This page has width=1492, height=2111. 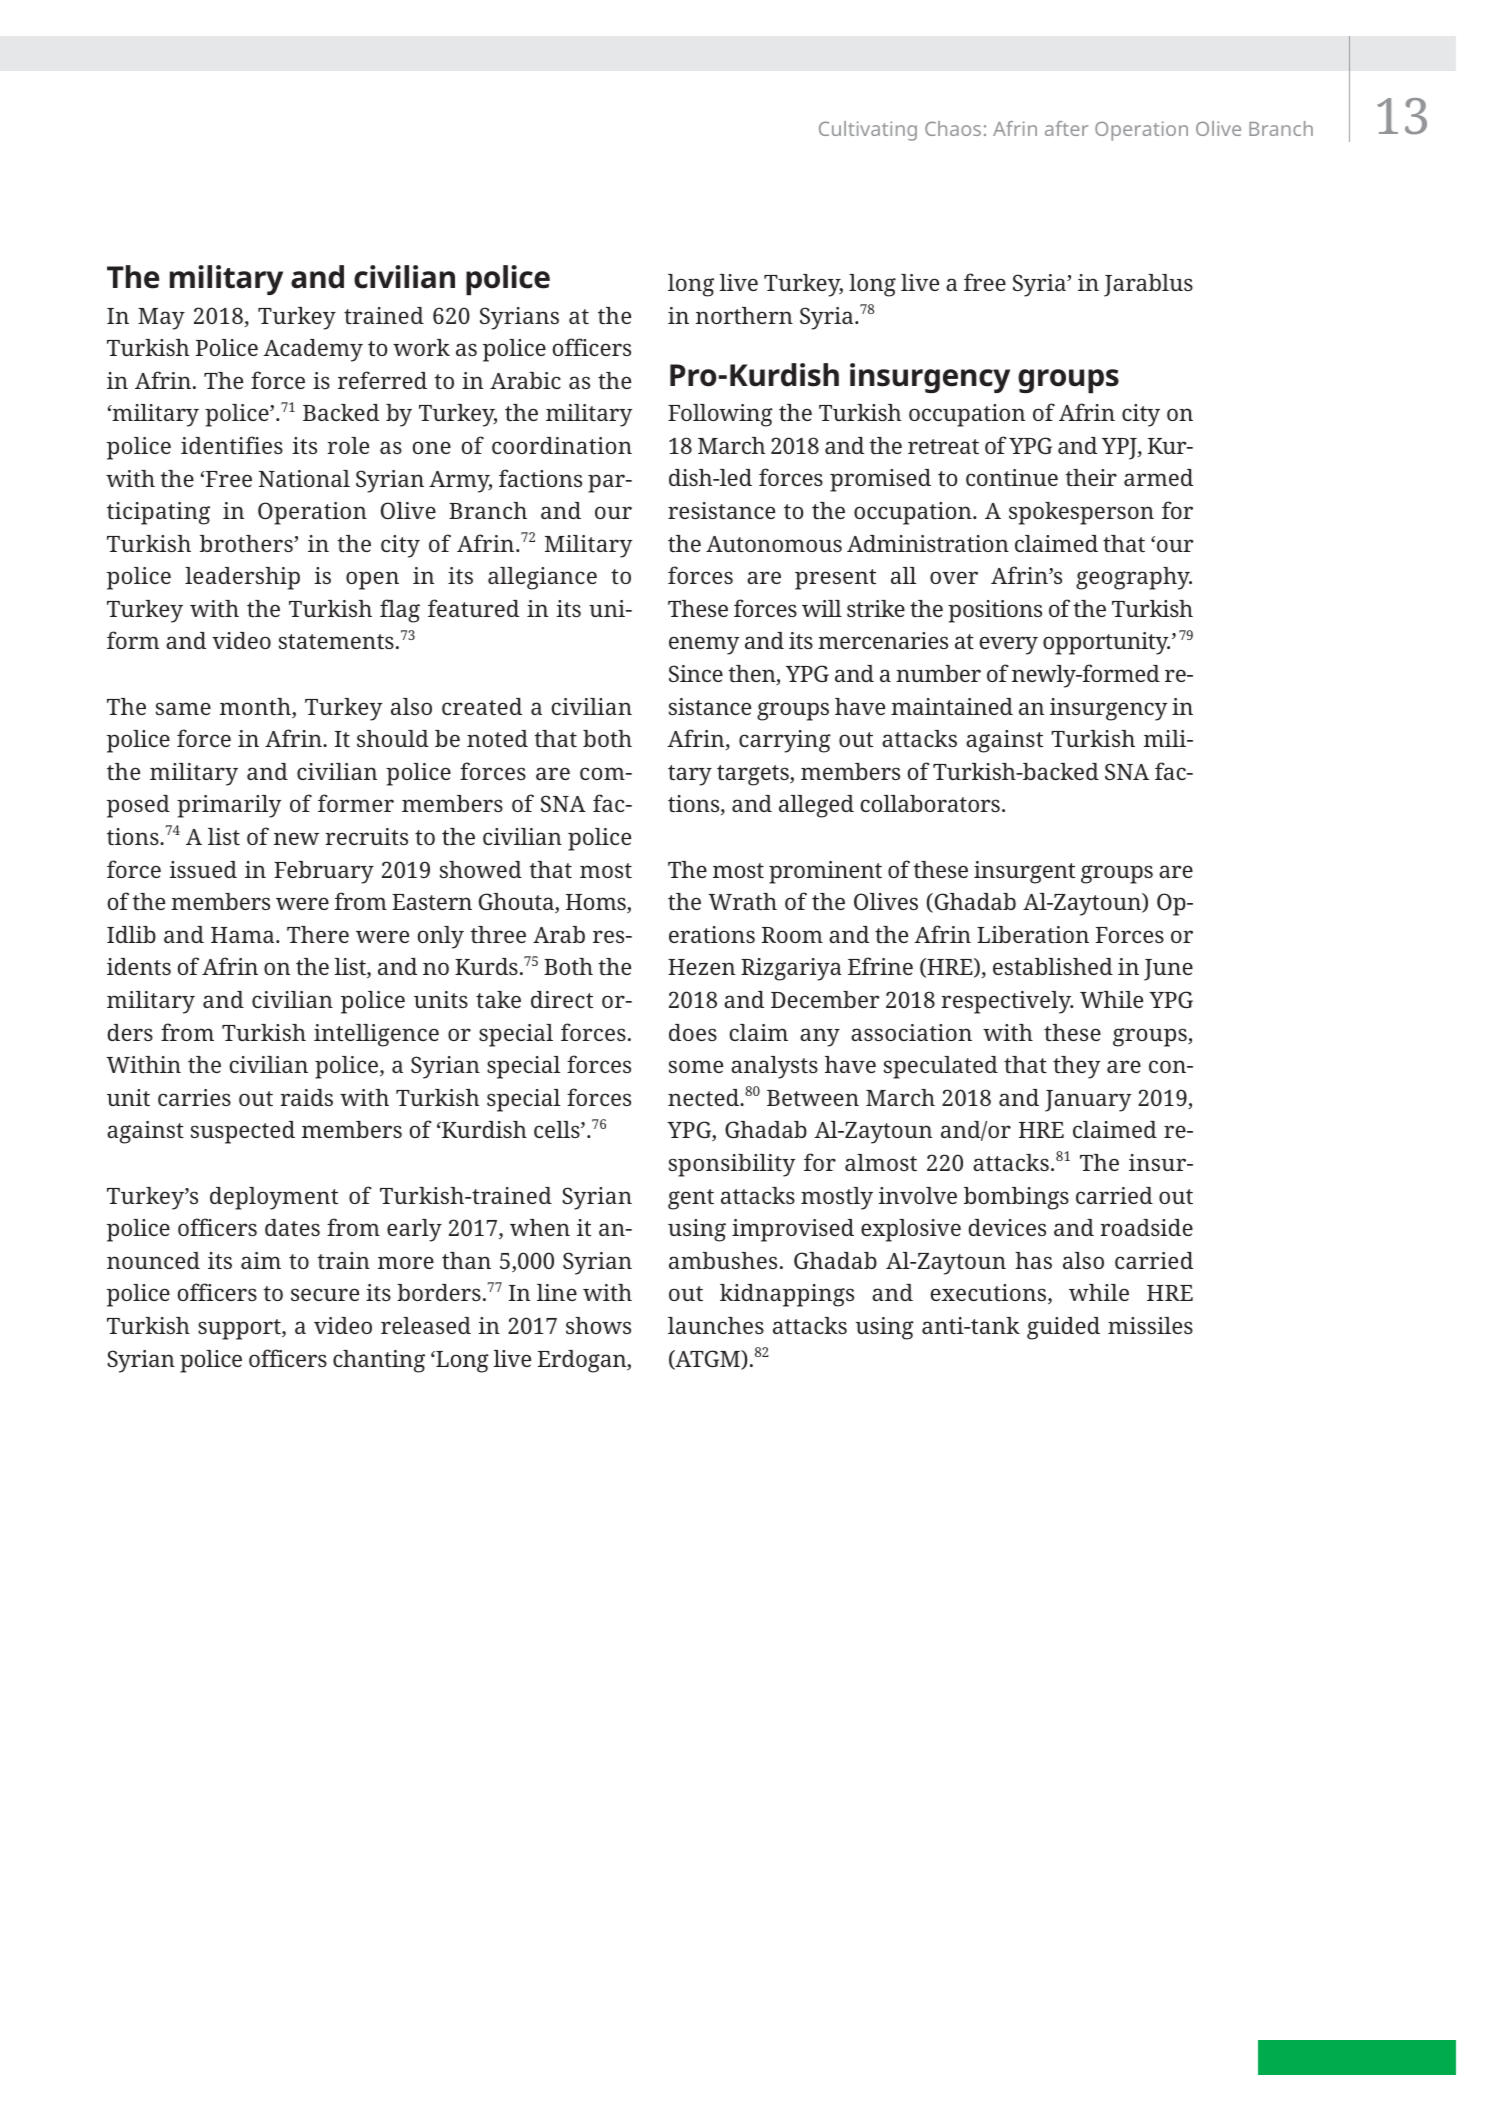 What do you see at coordinates (240, 1329) in the page?
I see `support` at bounding box center [240, 1329].
